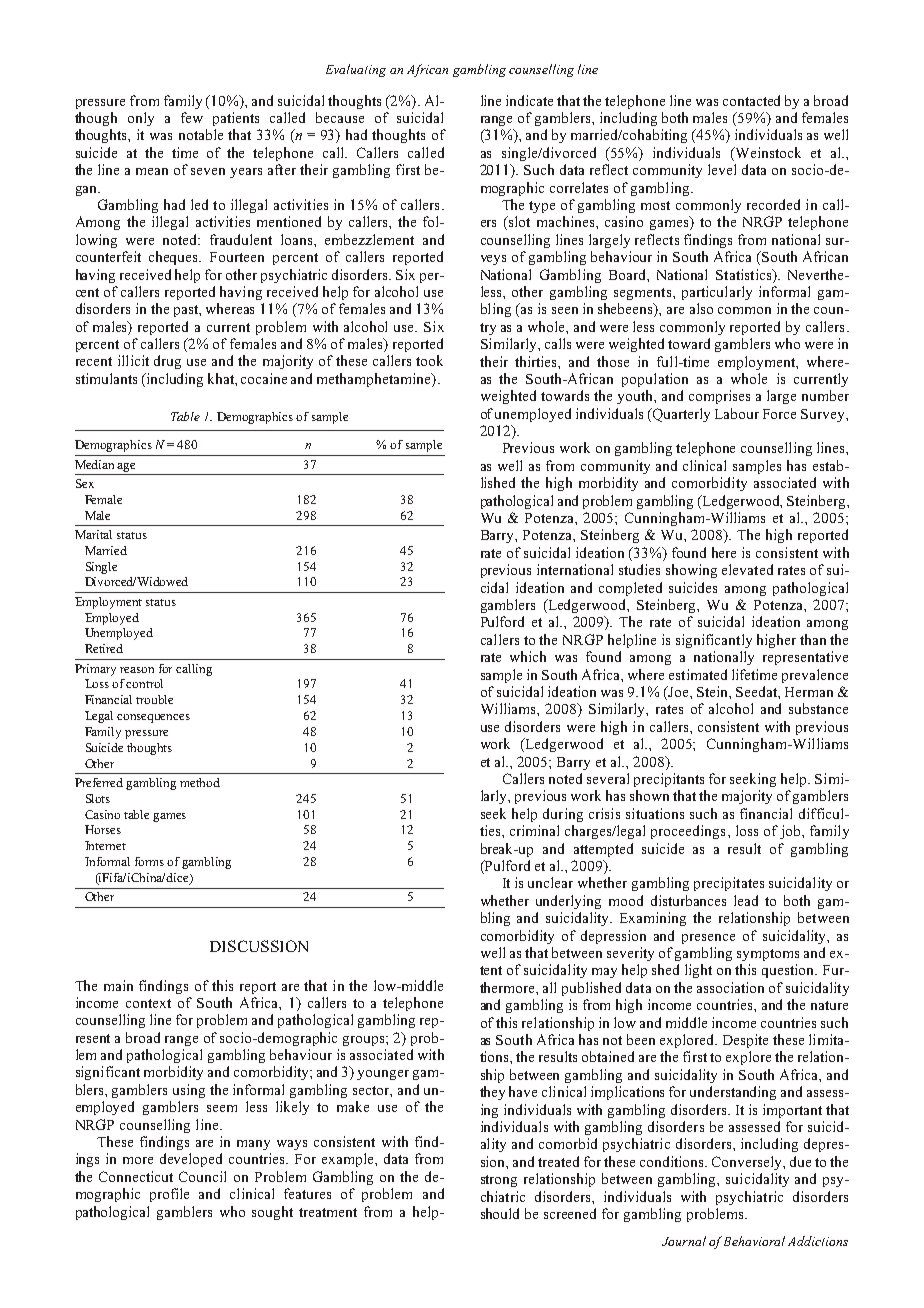 Image resolution: width=924 pixels, height=1308 pixels. Describe the element at coordinates (96, 464) in the screenshot. I see `Median` at that location.
